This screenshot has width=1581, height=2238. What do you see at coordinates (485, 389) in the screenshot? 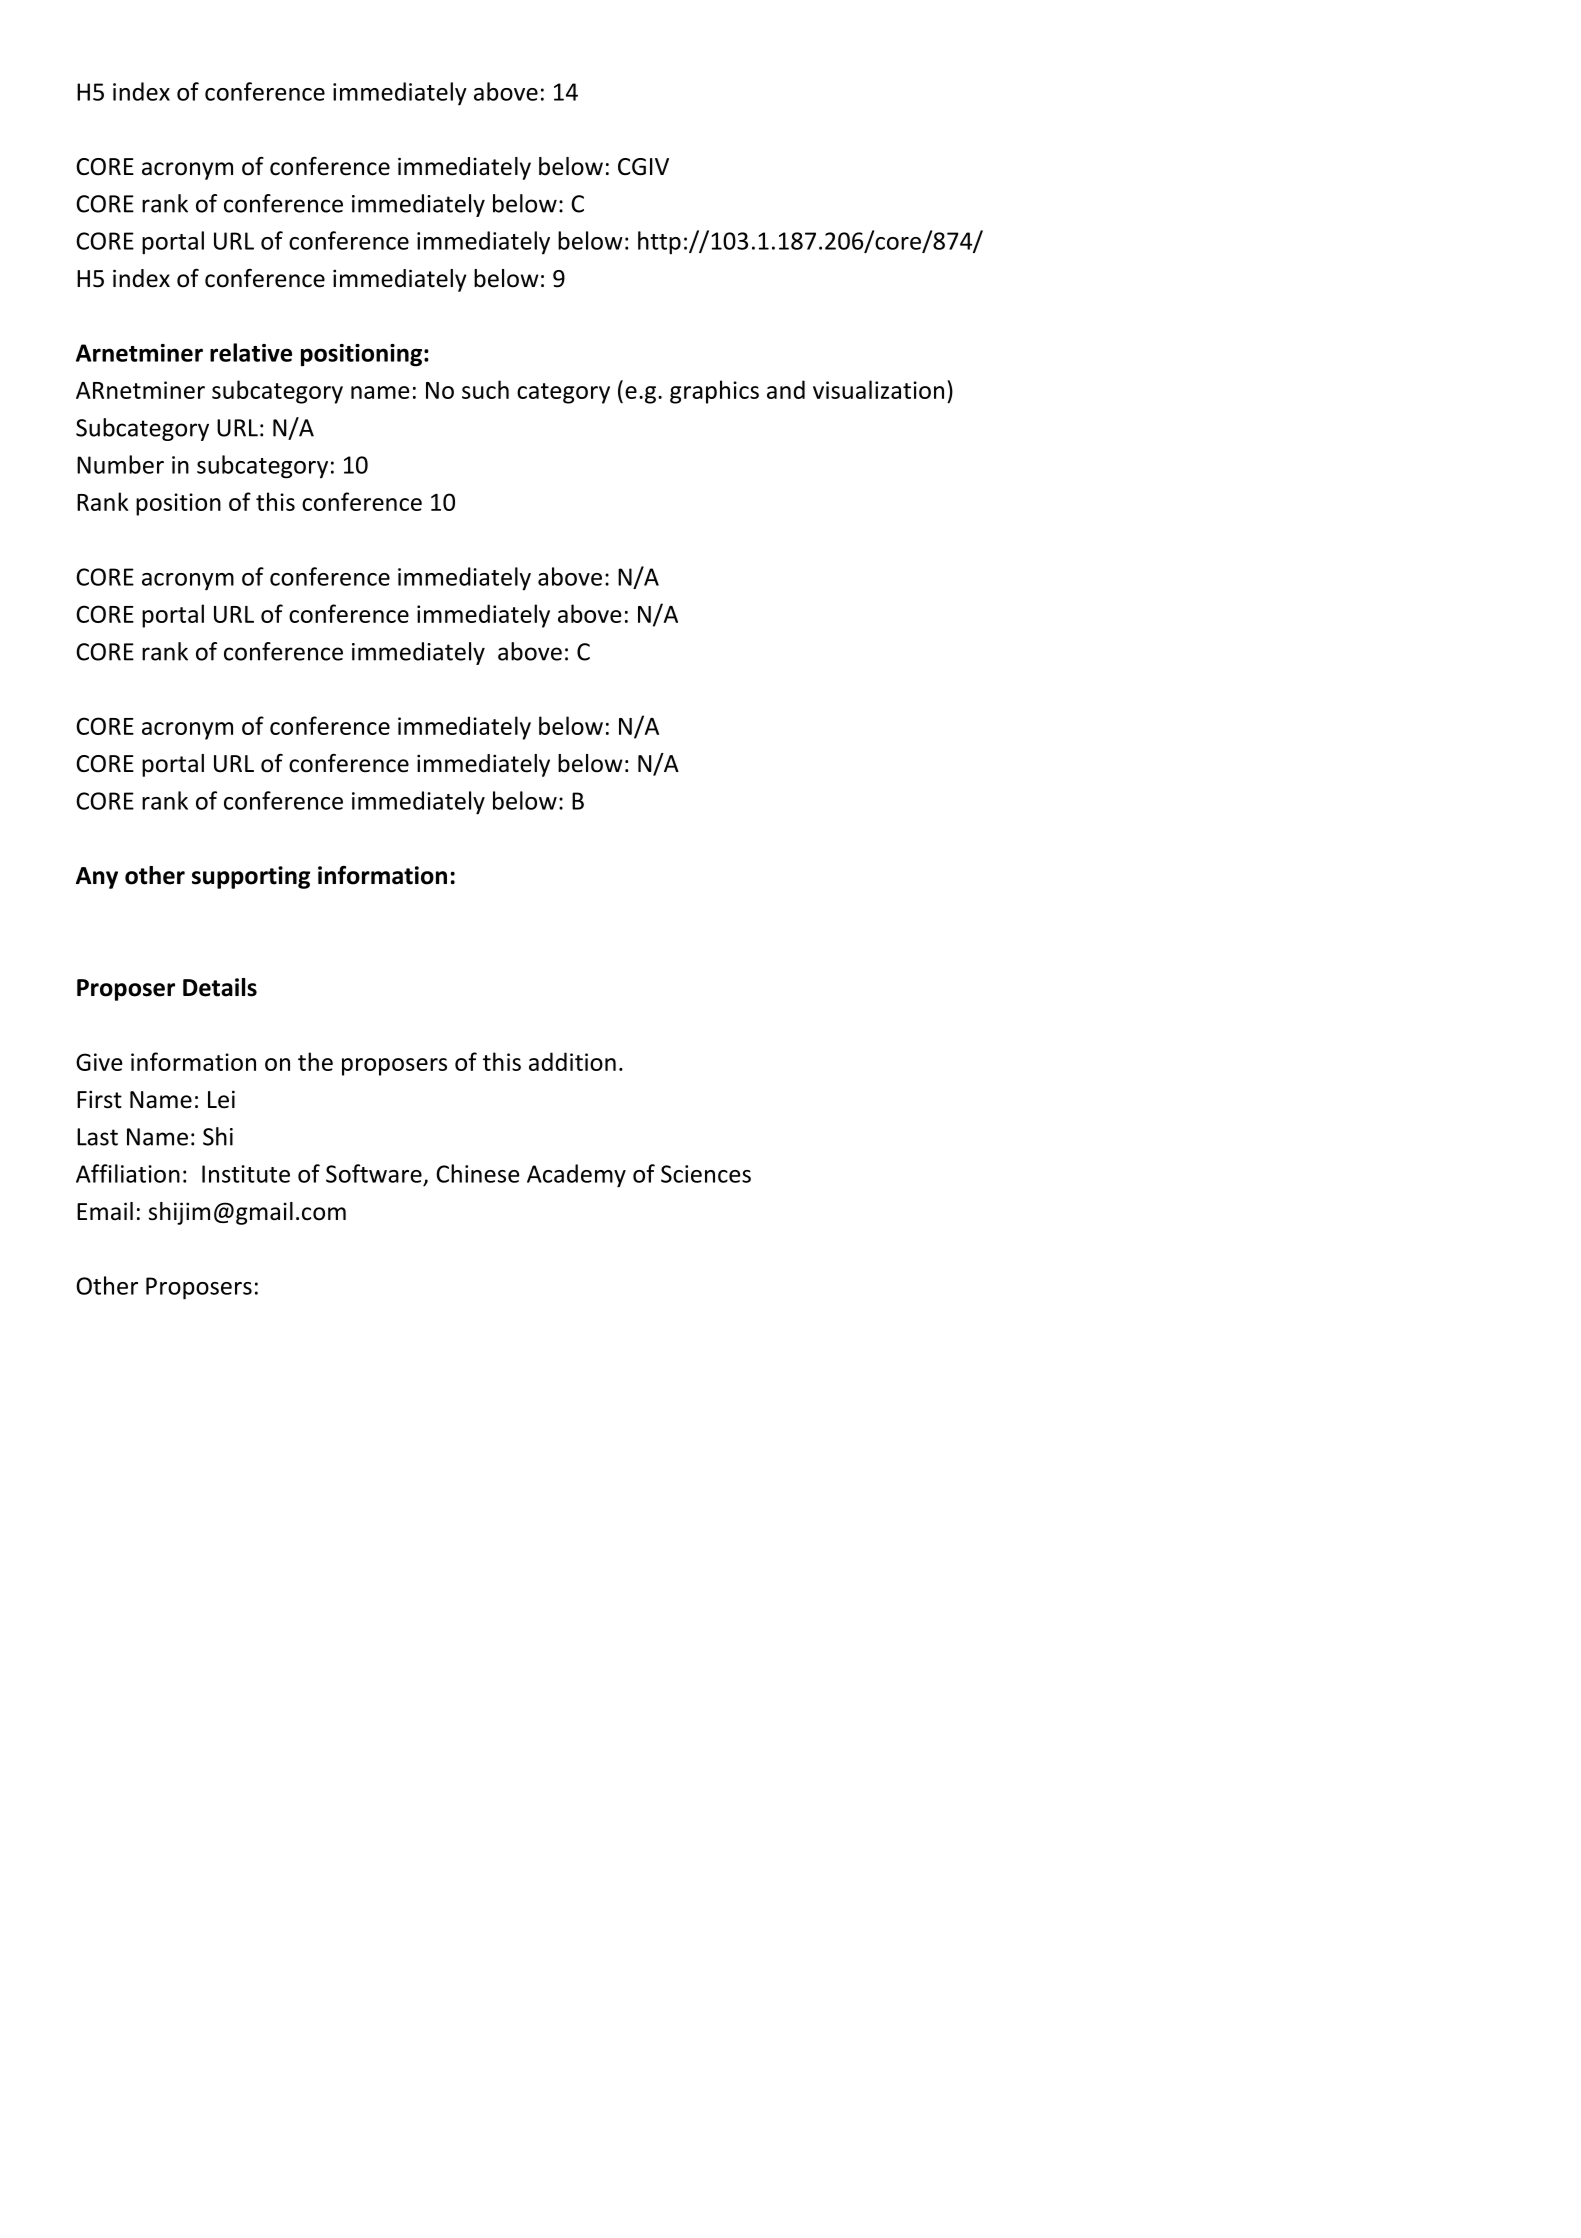
I see `such` at bounding box center [485, 389].
